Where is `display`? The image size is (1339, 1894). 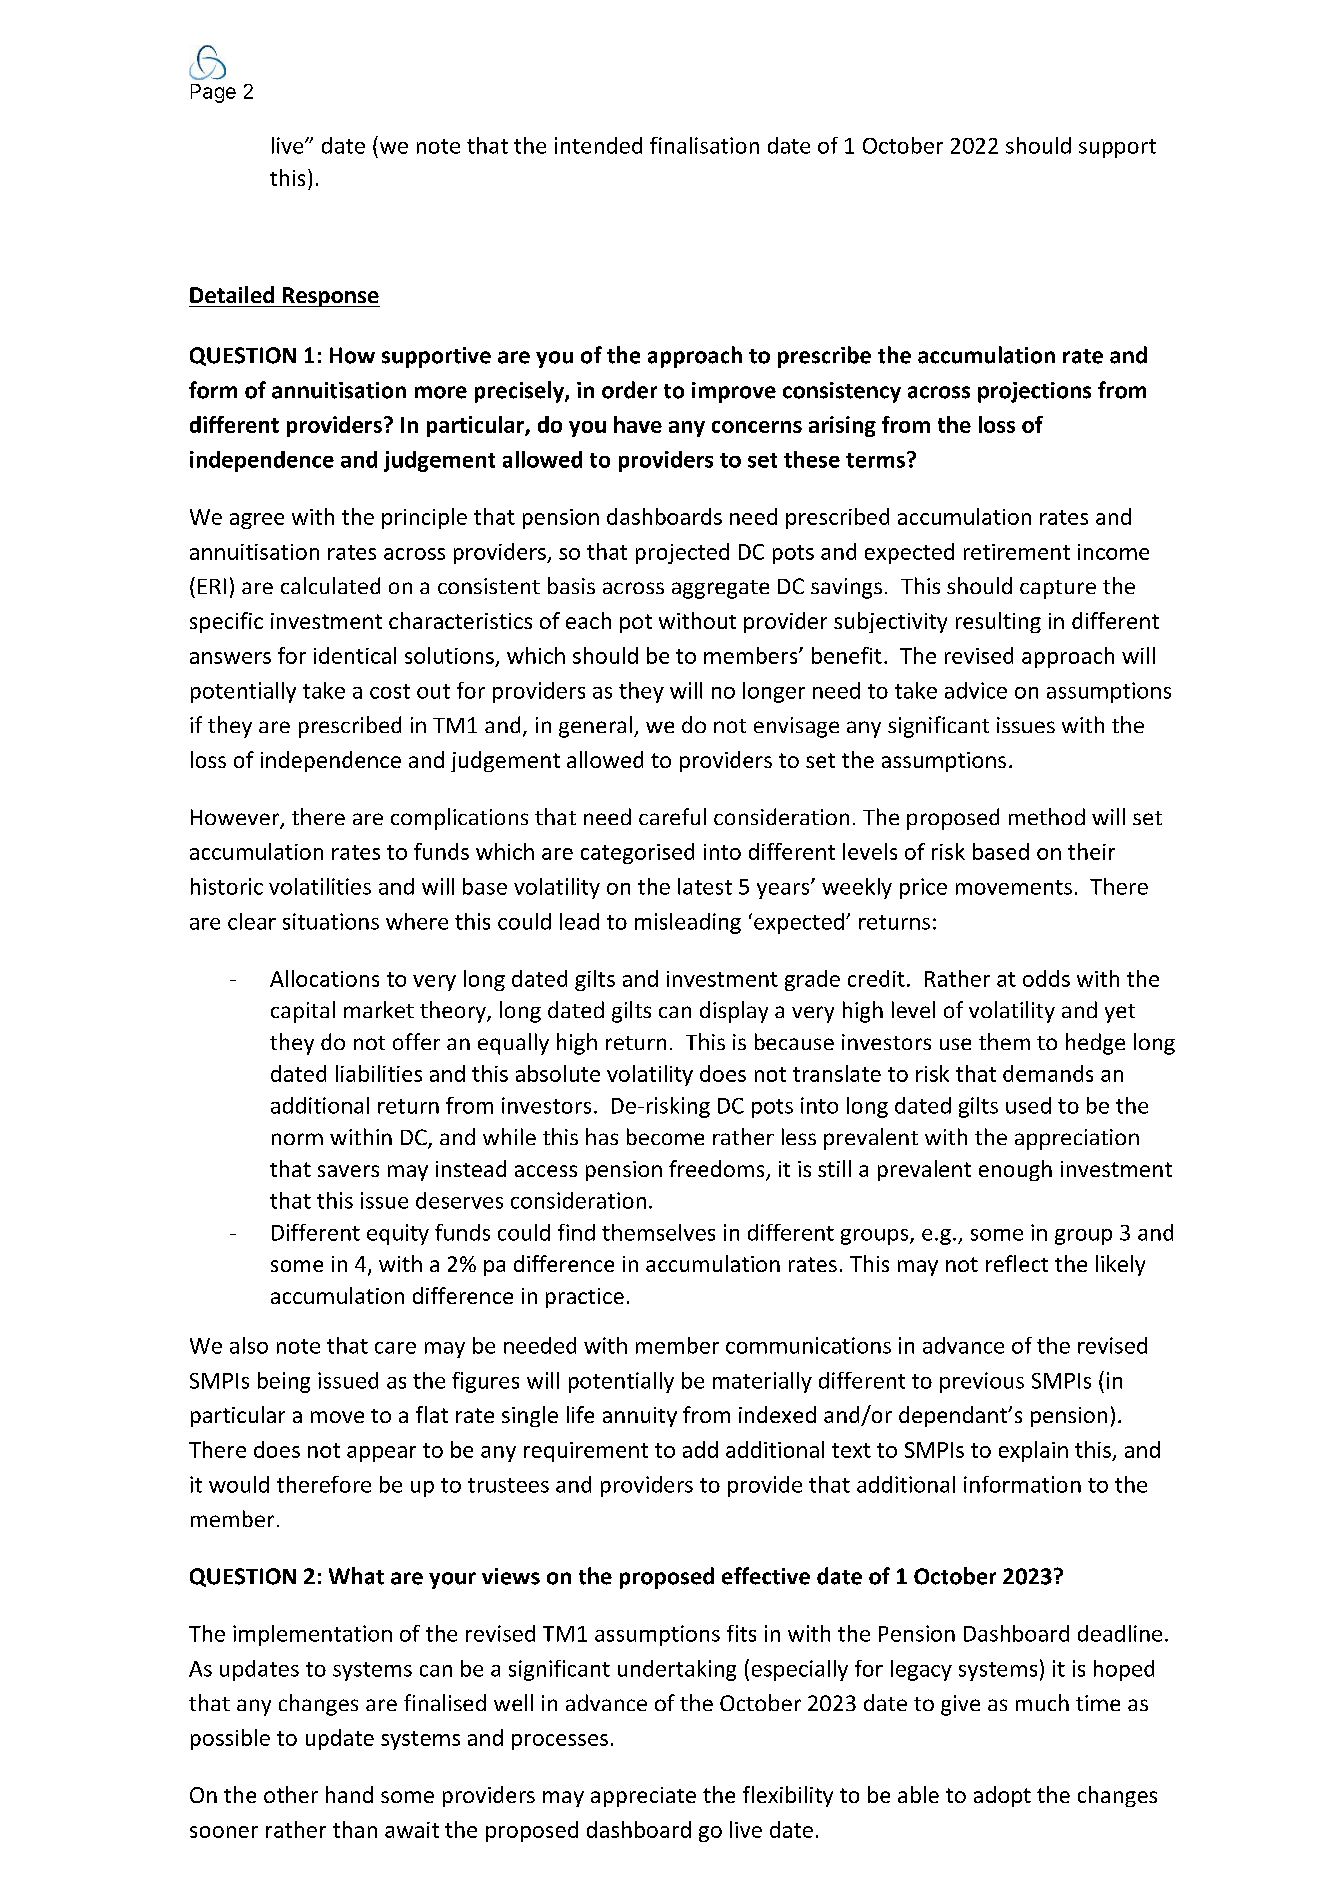
display is located at coordinates (734, 1012).
